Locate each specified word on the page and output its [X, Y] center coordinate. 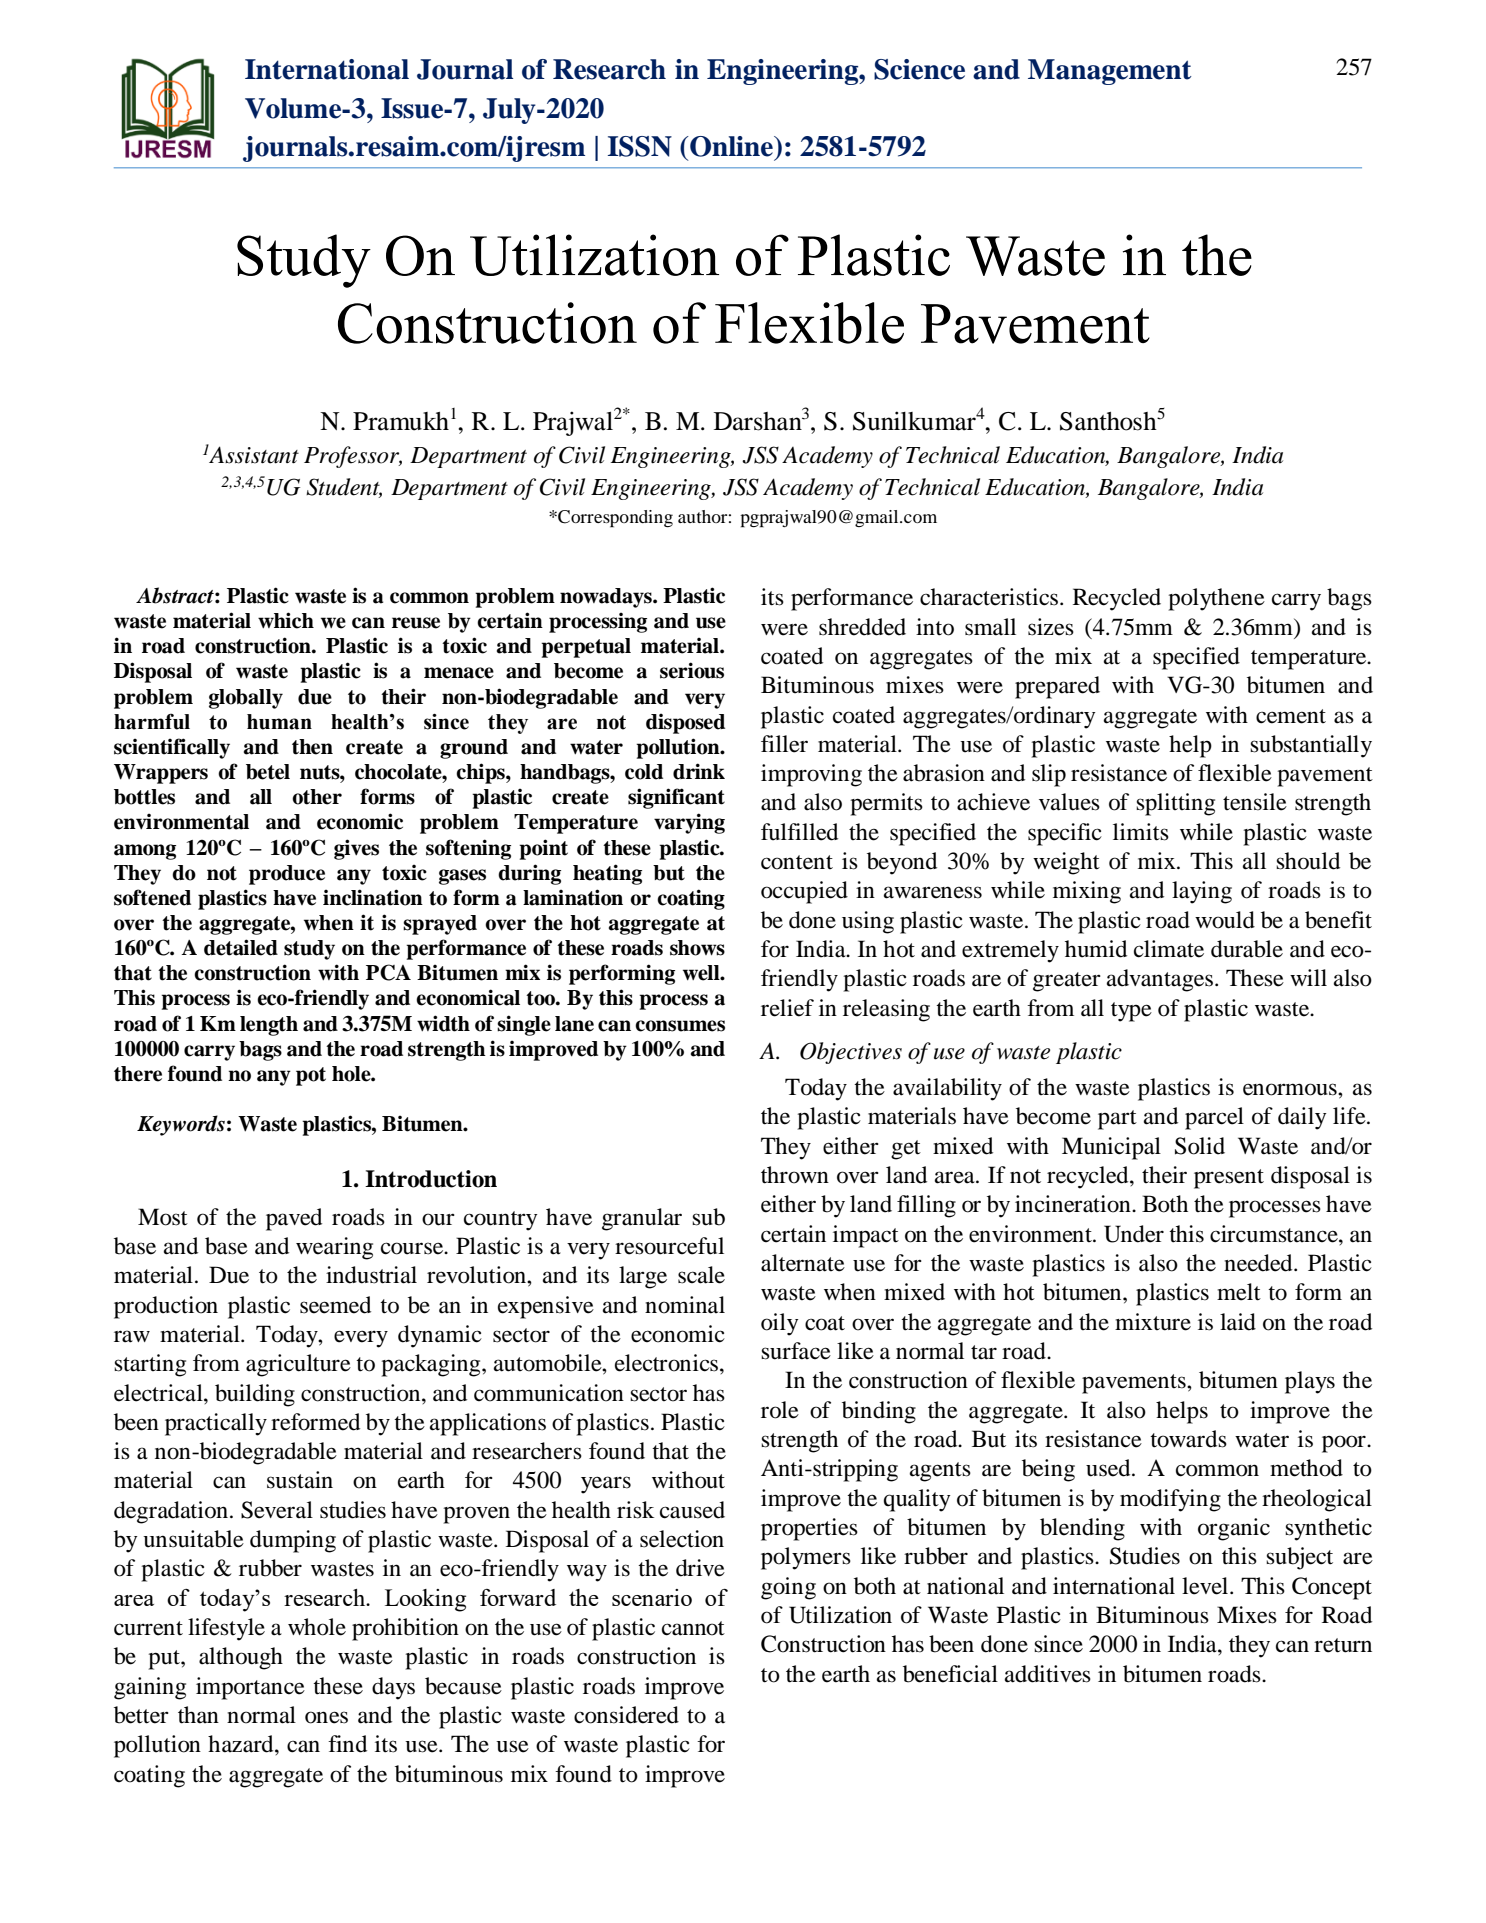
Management [1110, 72]
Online [731, 146]
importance [250, 1688]
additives [1048, 1674]
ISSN [640, 146]
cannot [693, 1628]
